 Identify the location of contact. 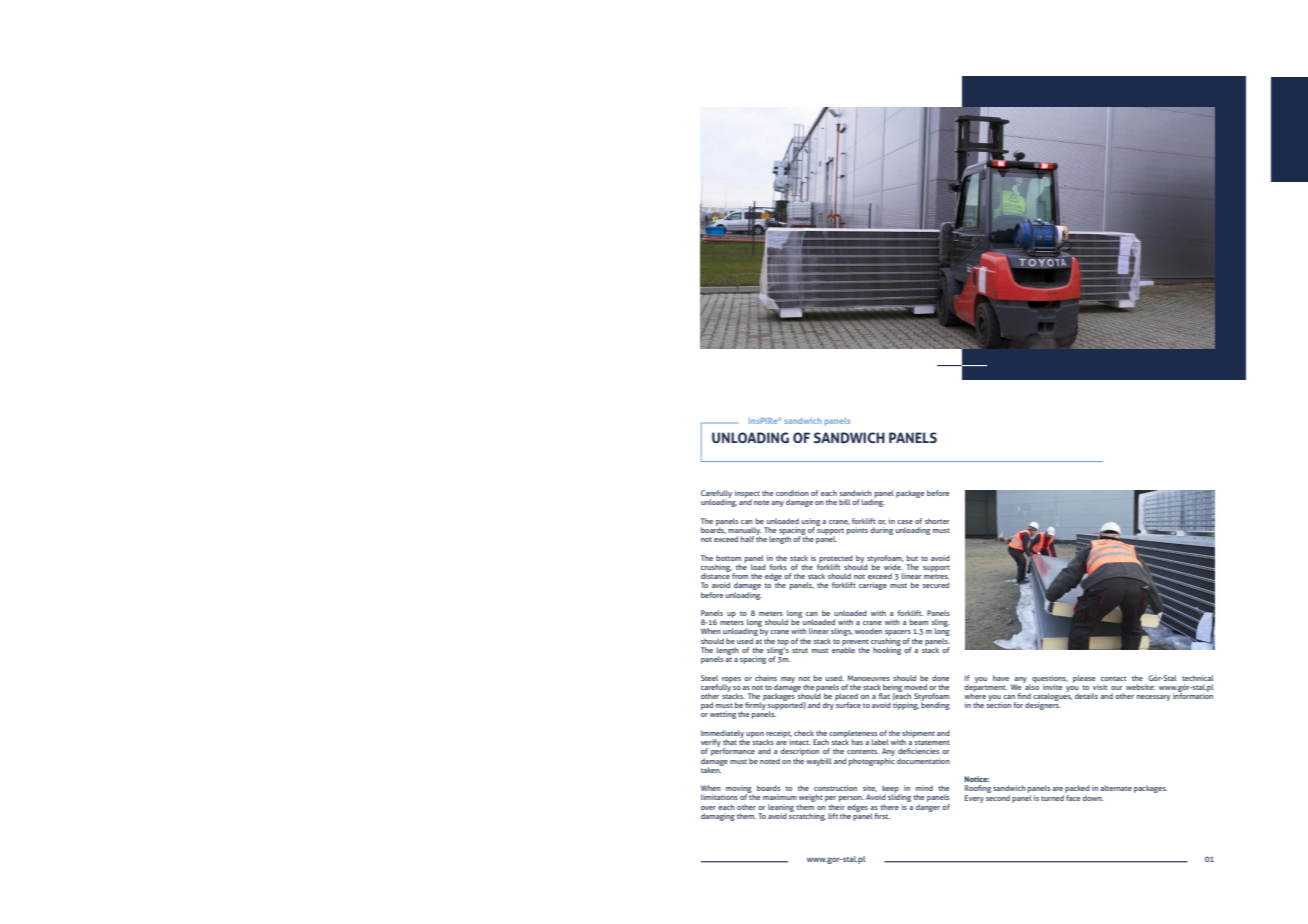
(1113, 678).
